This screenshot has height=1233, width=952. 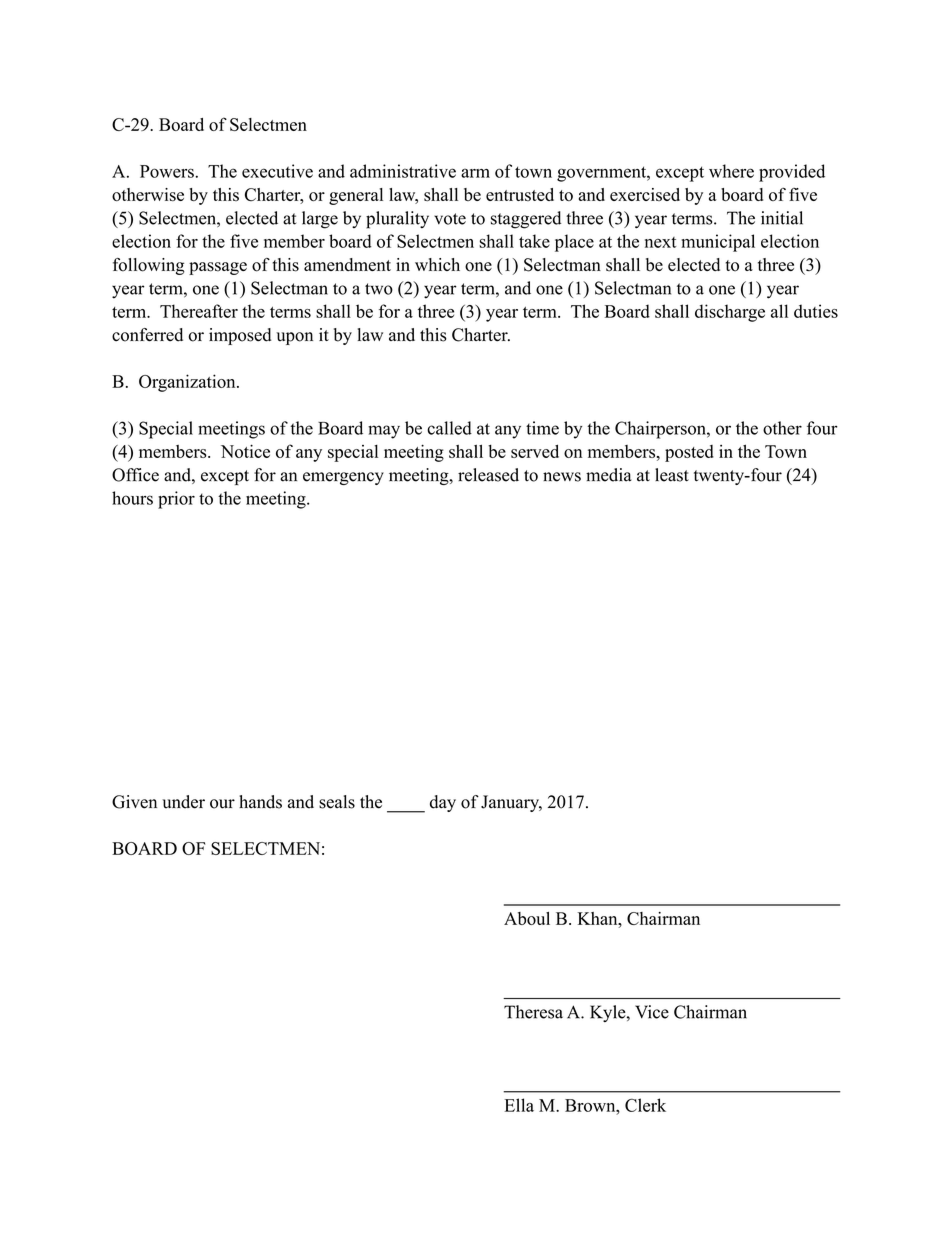 What do you see at coordinates (533, 1012) in the screenshot?
I see `Theresa` at bounding box center [533, 1012].
